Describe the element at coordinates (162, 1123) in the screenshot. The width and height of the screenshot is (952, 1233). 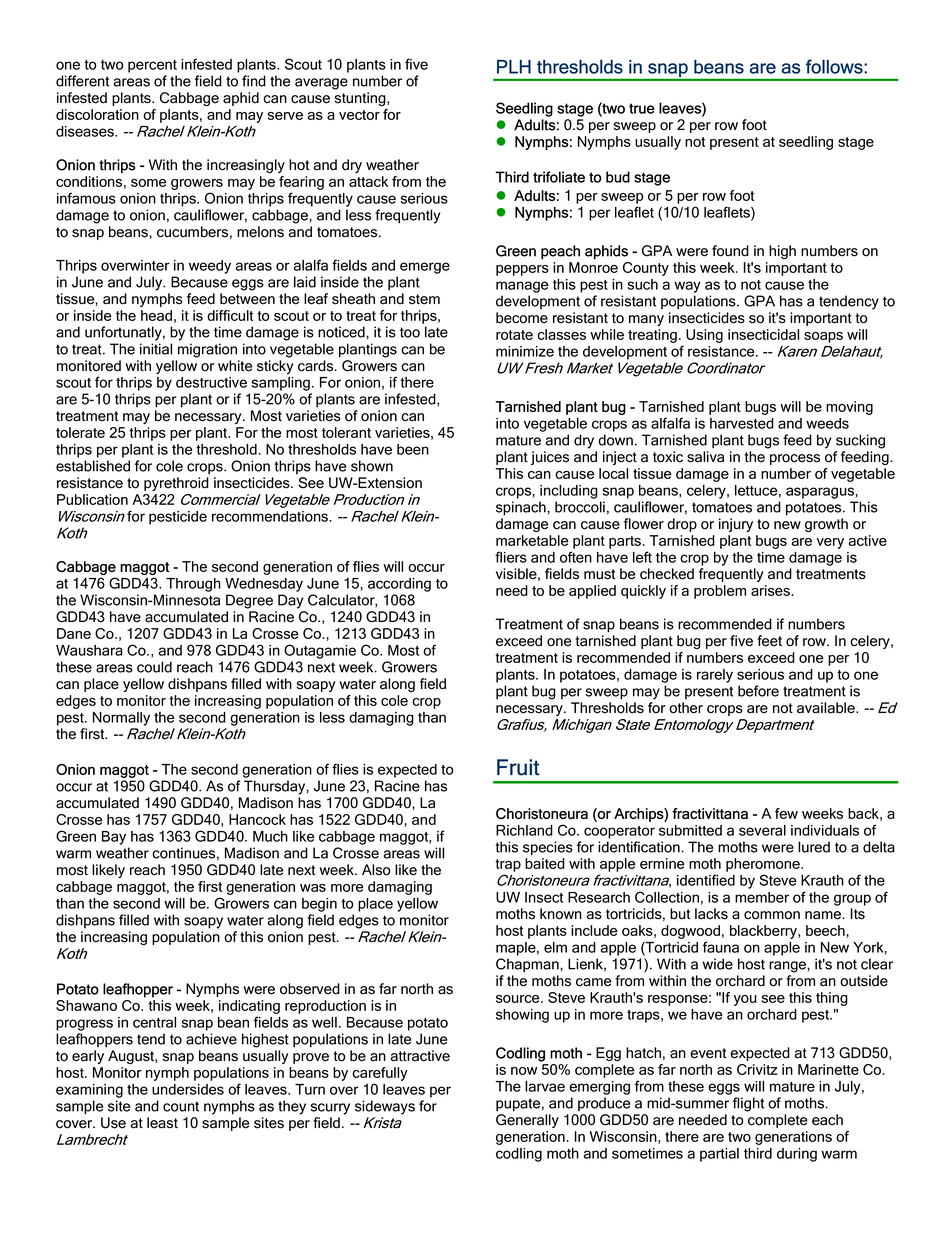
I see `least` at that location.
